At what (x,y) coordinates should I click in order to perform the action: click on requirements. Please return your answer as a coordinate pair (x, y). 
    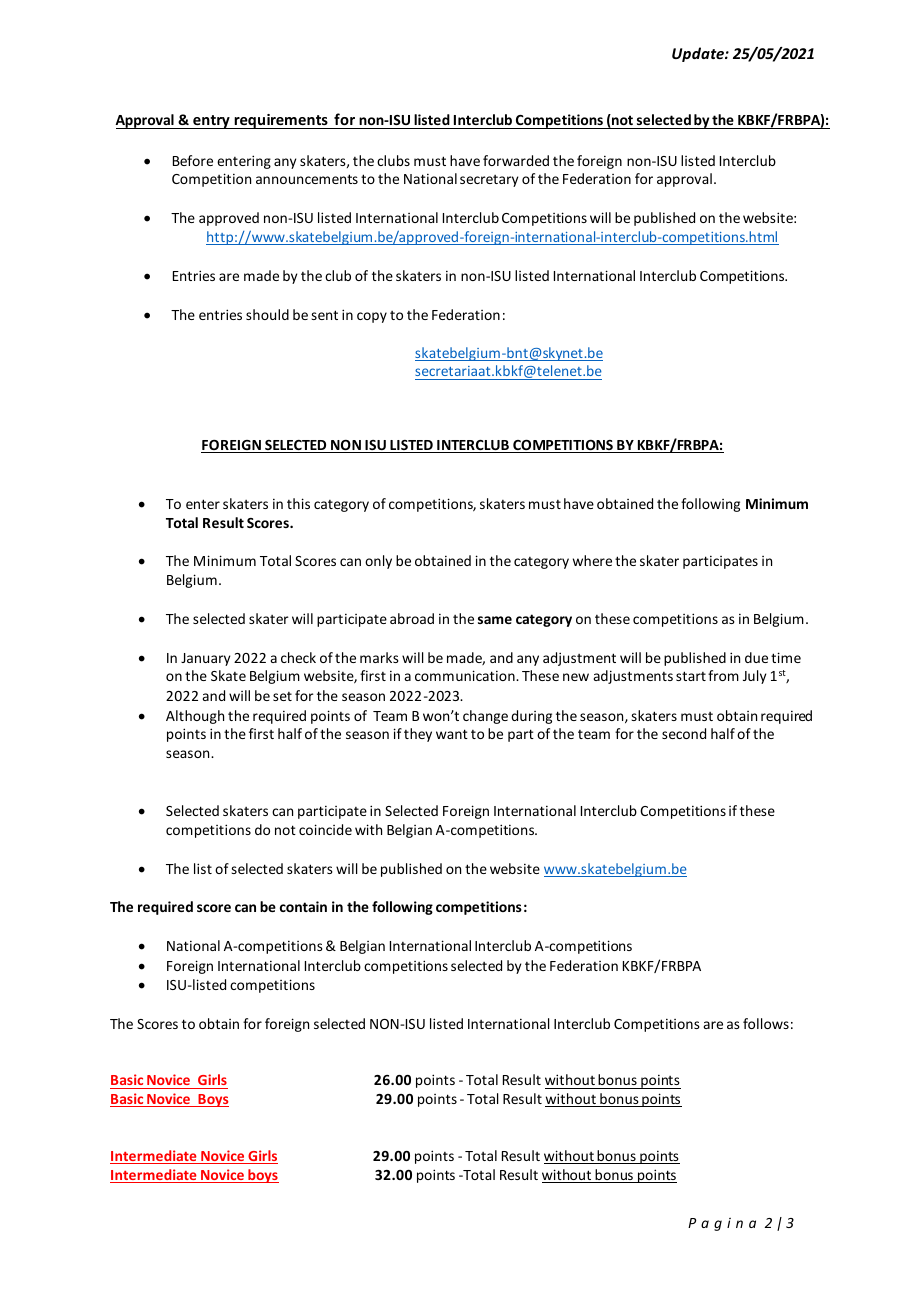
    Looking at the image, I should click on (281, 121).
